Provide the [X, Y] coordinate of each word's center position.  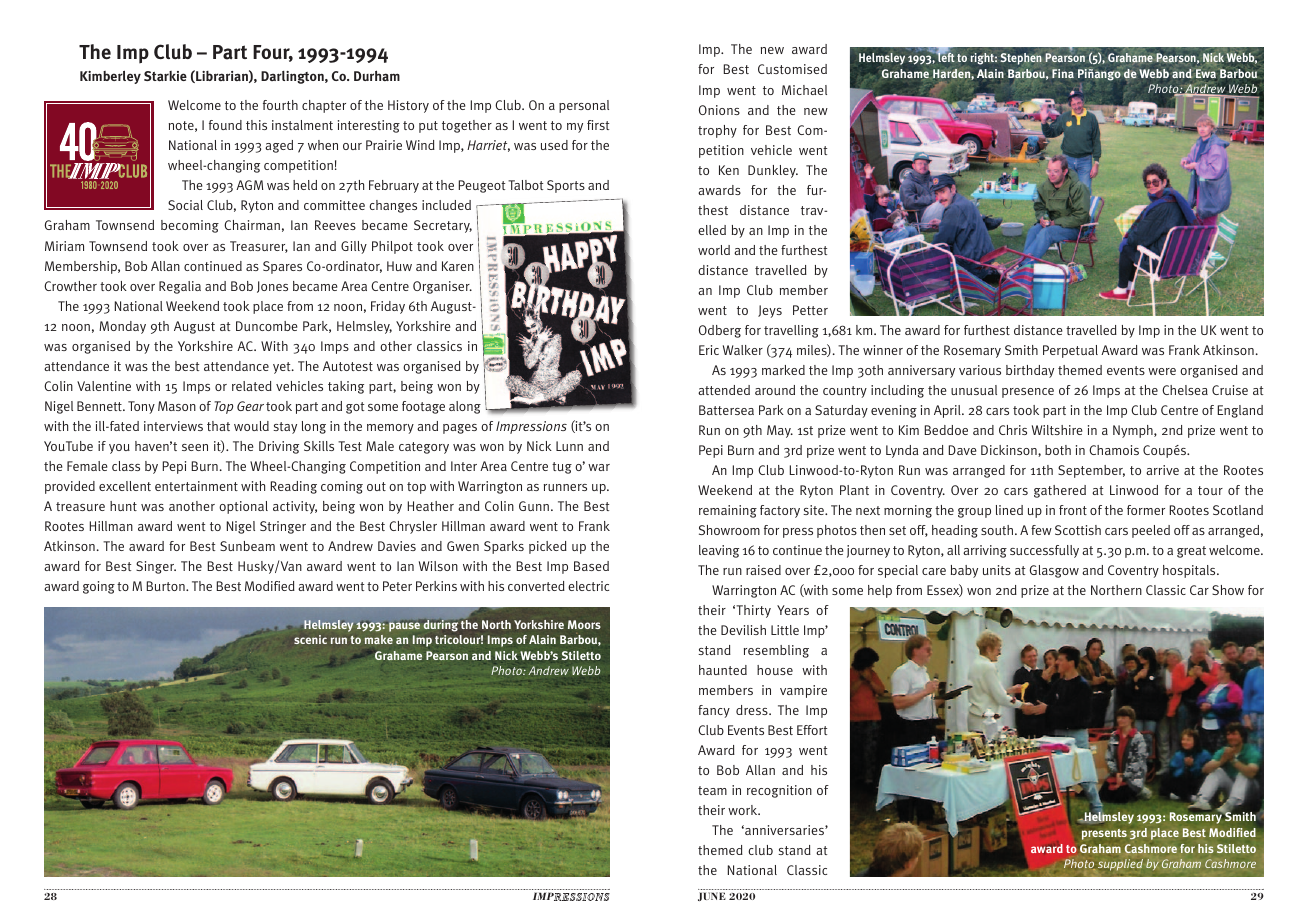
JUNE [712, 896]
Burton [167, 586]
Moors [584, 624]
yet [283, 368]
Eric [709, 350]
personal [584, 106]
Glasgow [1054, 571]
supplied [1120, 865]
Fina [1063, 73]
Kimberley [110, 77]
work [744, 810]
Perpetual [1070, 351]
